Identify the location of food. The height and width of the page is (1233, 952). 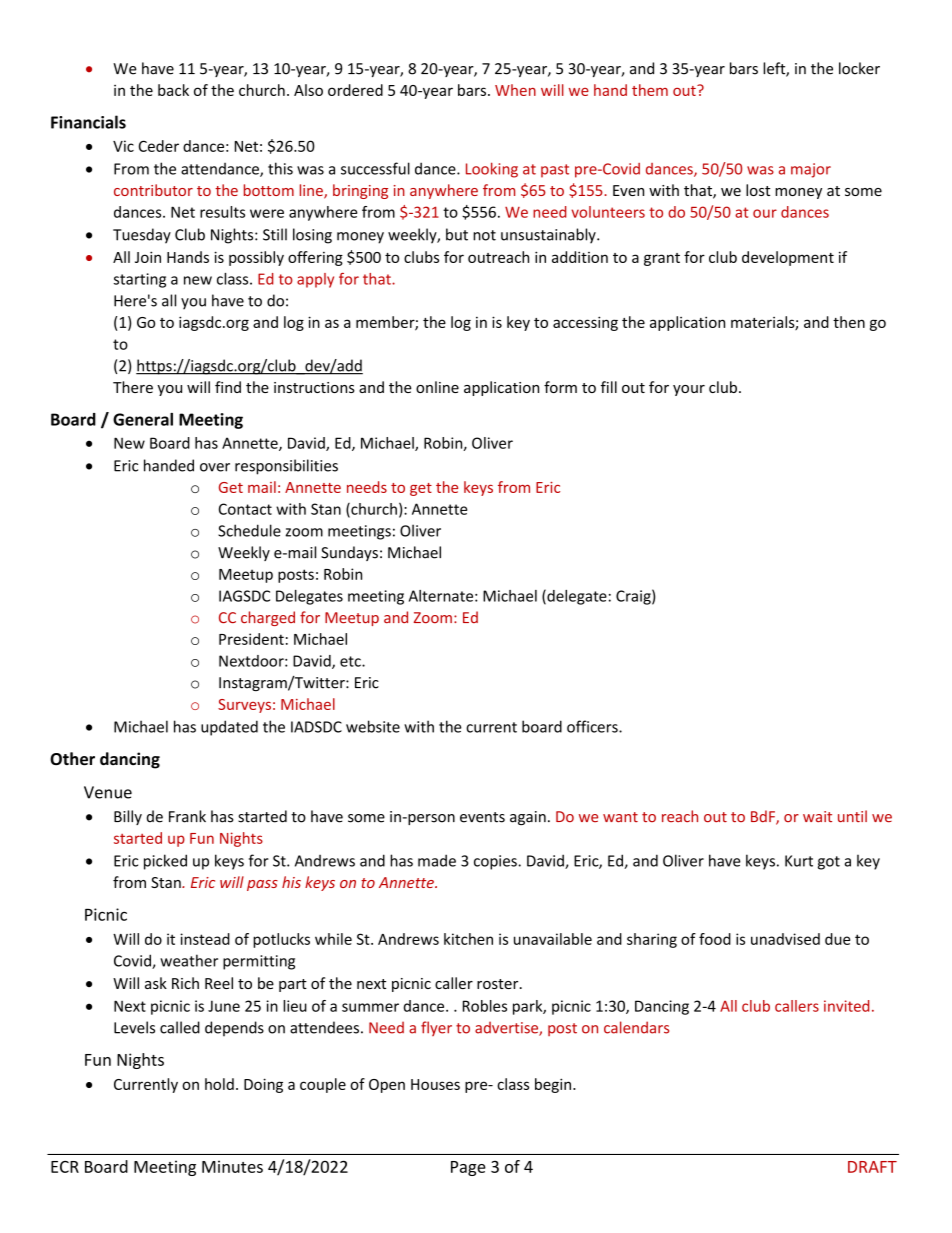
(715, 939).
